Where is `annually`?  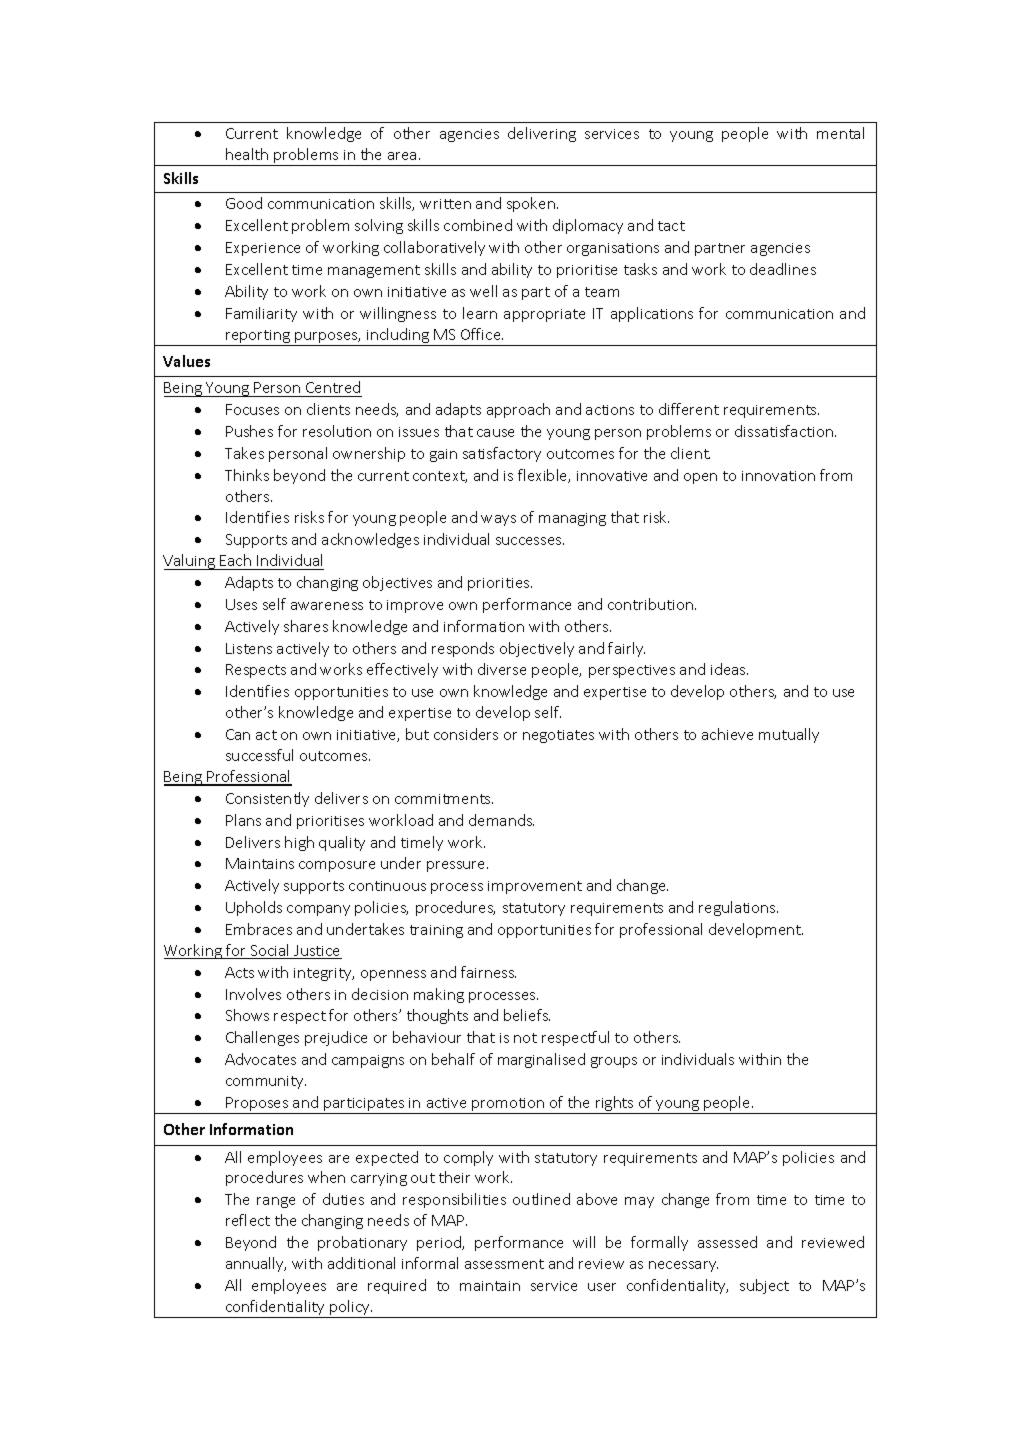
annually is located at coordinates (256, 1264).
